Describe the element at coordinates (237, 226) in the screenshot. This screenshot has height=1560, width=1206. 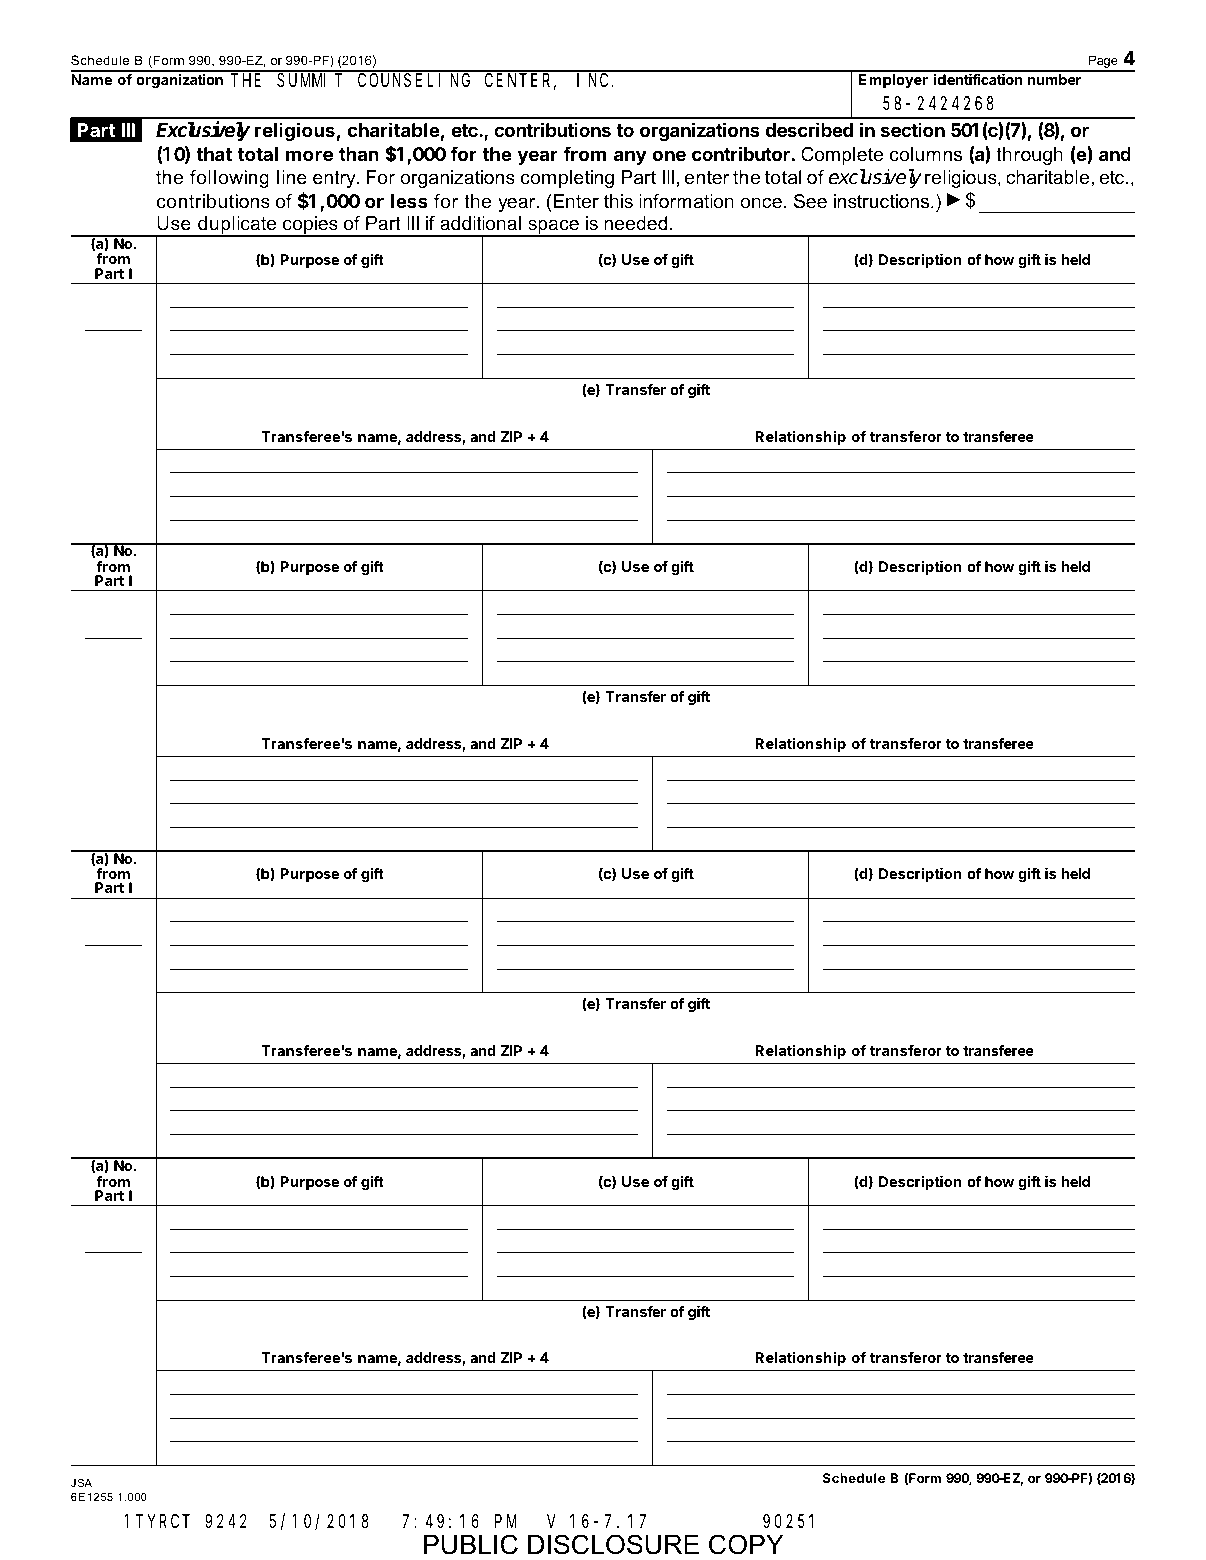
I see `duplicate` at that location.
